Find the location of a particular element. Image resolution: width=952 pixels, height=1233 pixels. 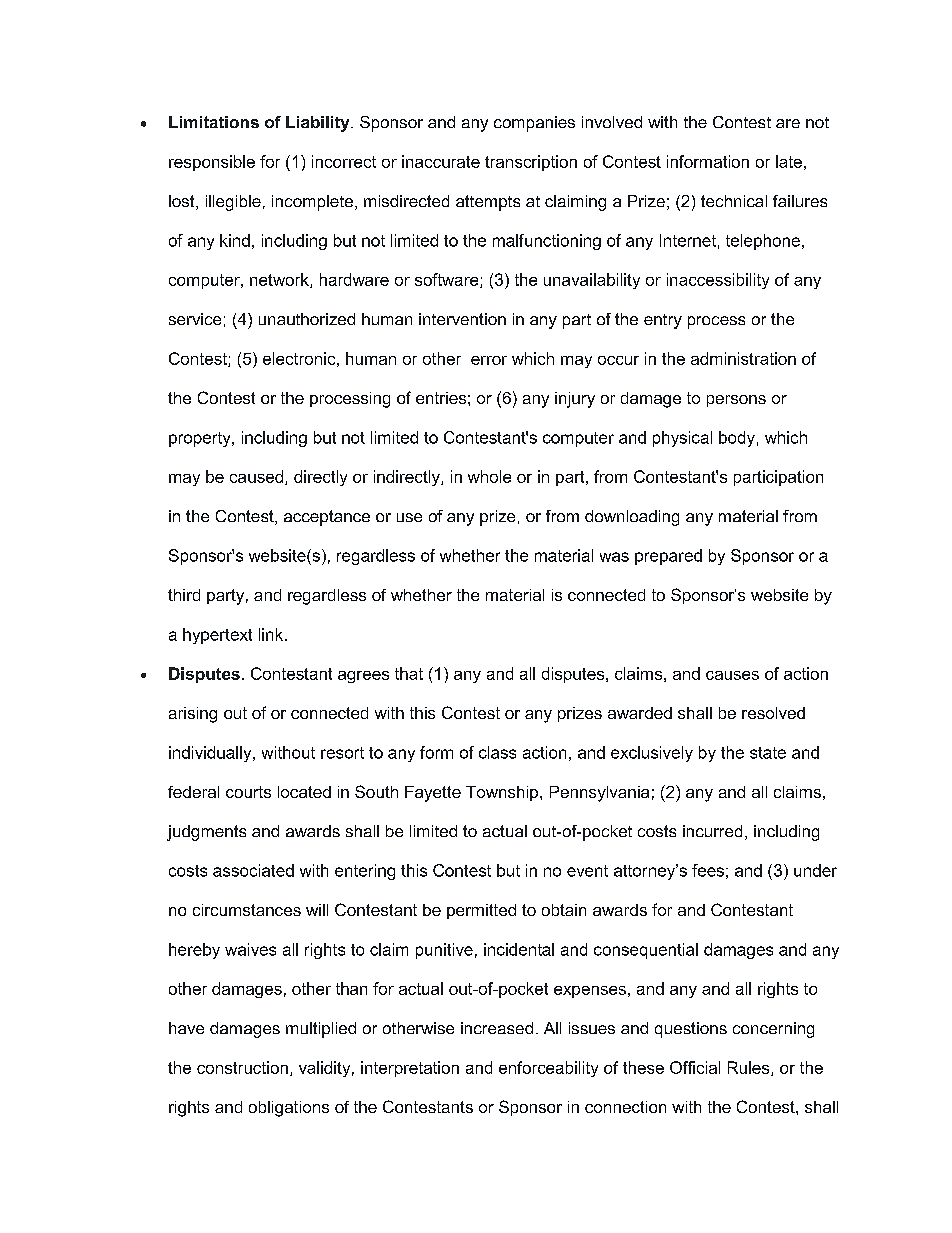

enforceability is located at coordinates (548, 1069).
